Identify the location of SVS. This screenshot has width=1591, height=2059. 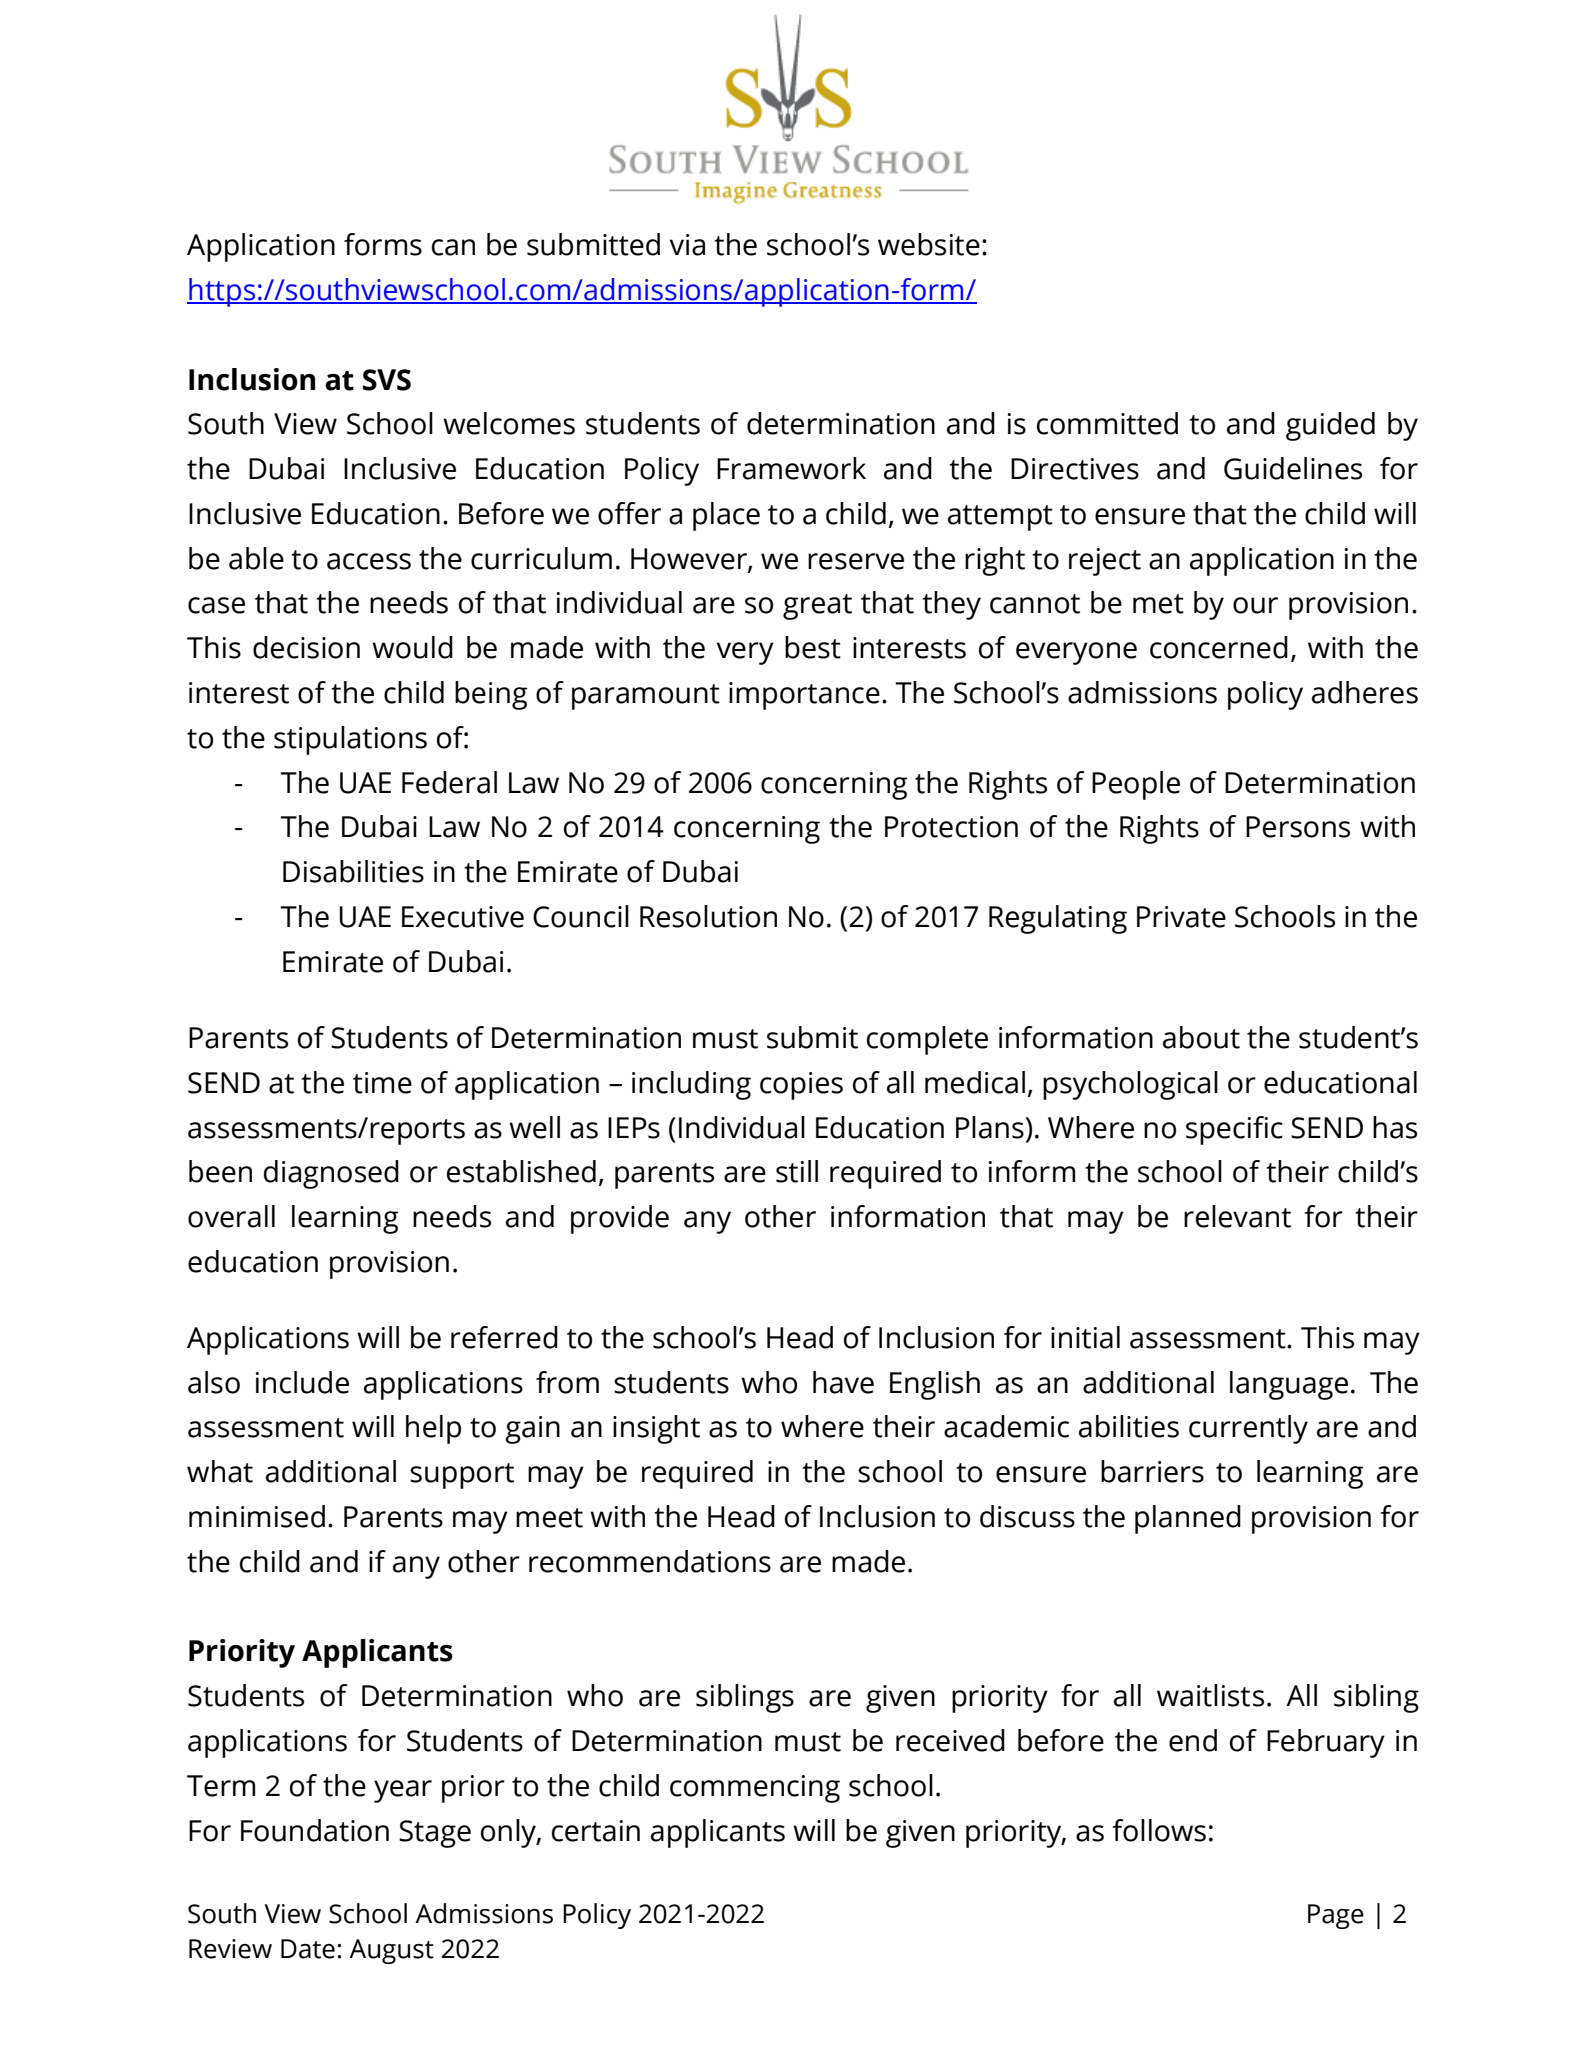
(387, 380).
